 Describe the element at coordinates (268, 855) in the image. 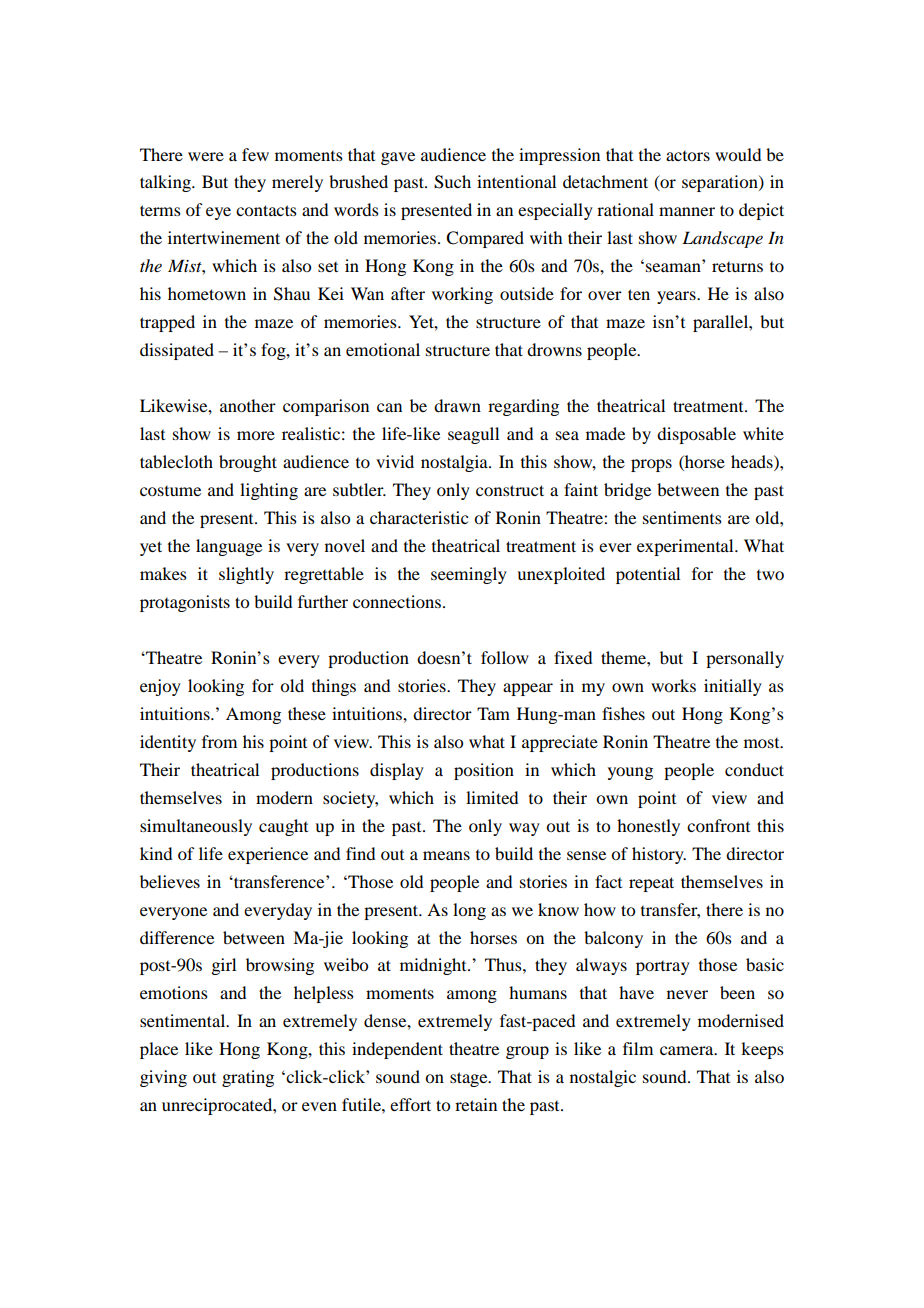

I see `experience` at that location.
